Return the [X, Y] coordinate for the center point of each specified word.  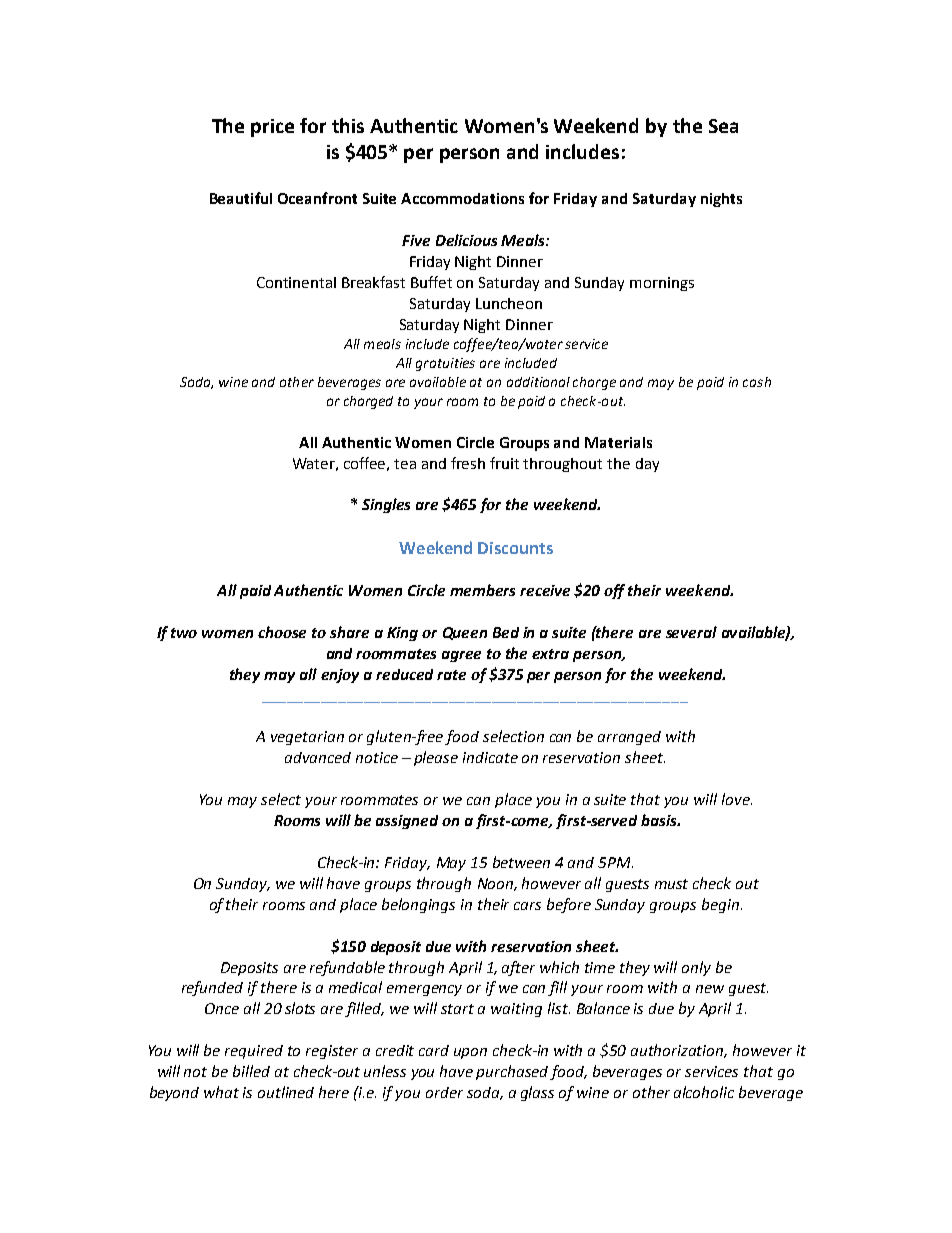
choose [282, 632]
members [482, 590]
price [272, 128]
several [691, 632]
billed [251, 1071]
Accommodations [462, 198]
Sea [723, 126]
